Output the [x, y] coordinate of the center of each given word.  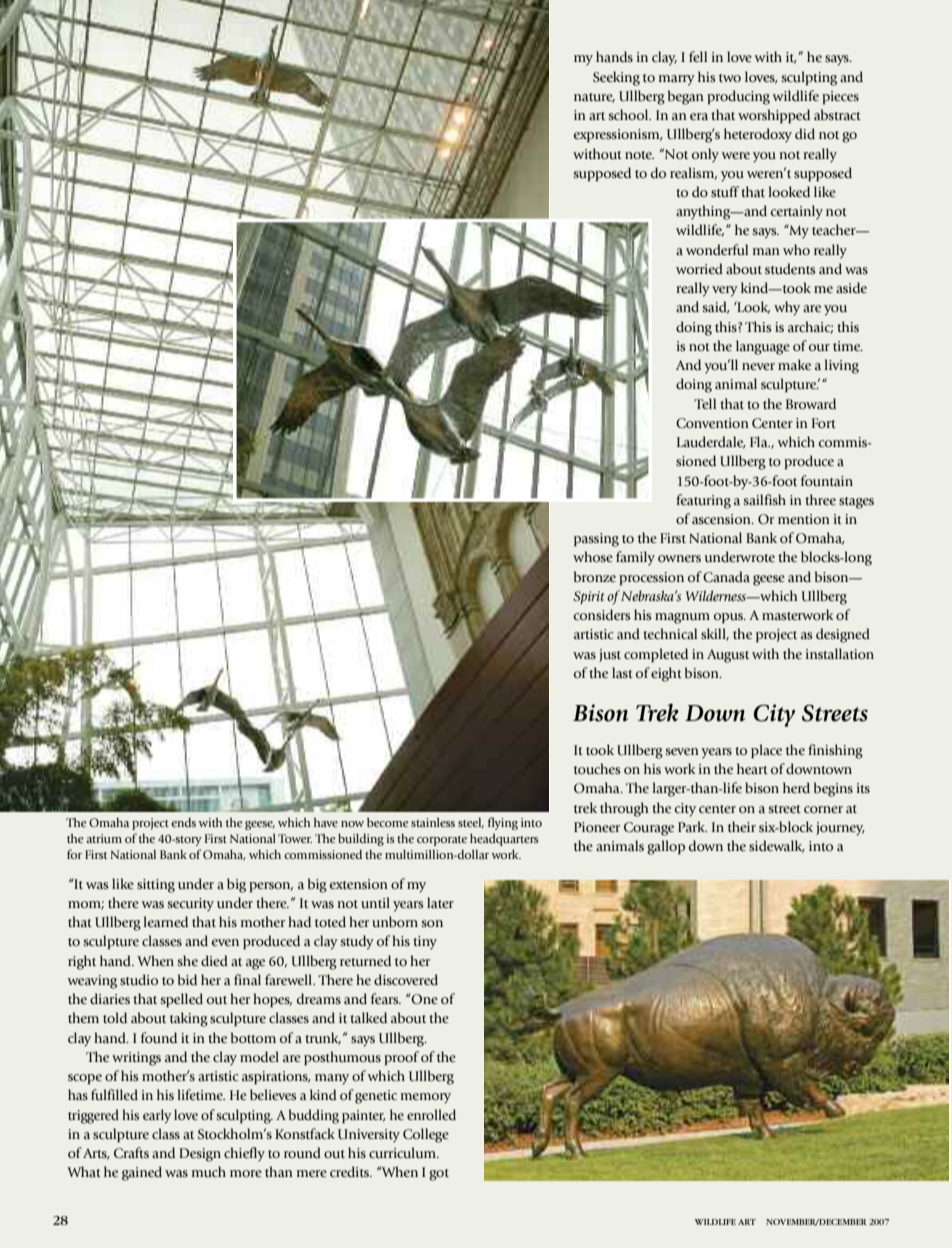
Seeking [616, 78]
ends [183, 822]
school [629, 115]
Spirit [589, 597]
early [157, 1116]
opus [729, 618]
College [426, 1135]
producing [738, 97]
